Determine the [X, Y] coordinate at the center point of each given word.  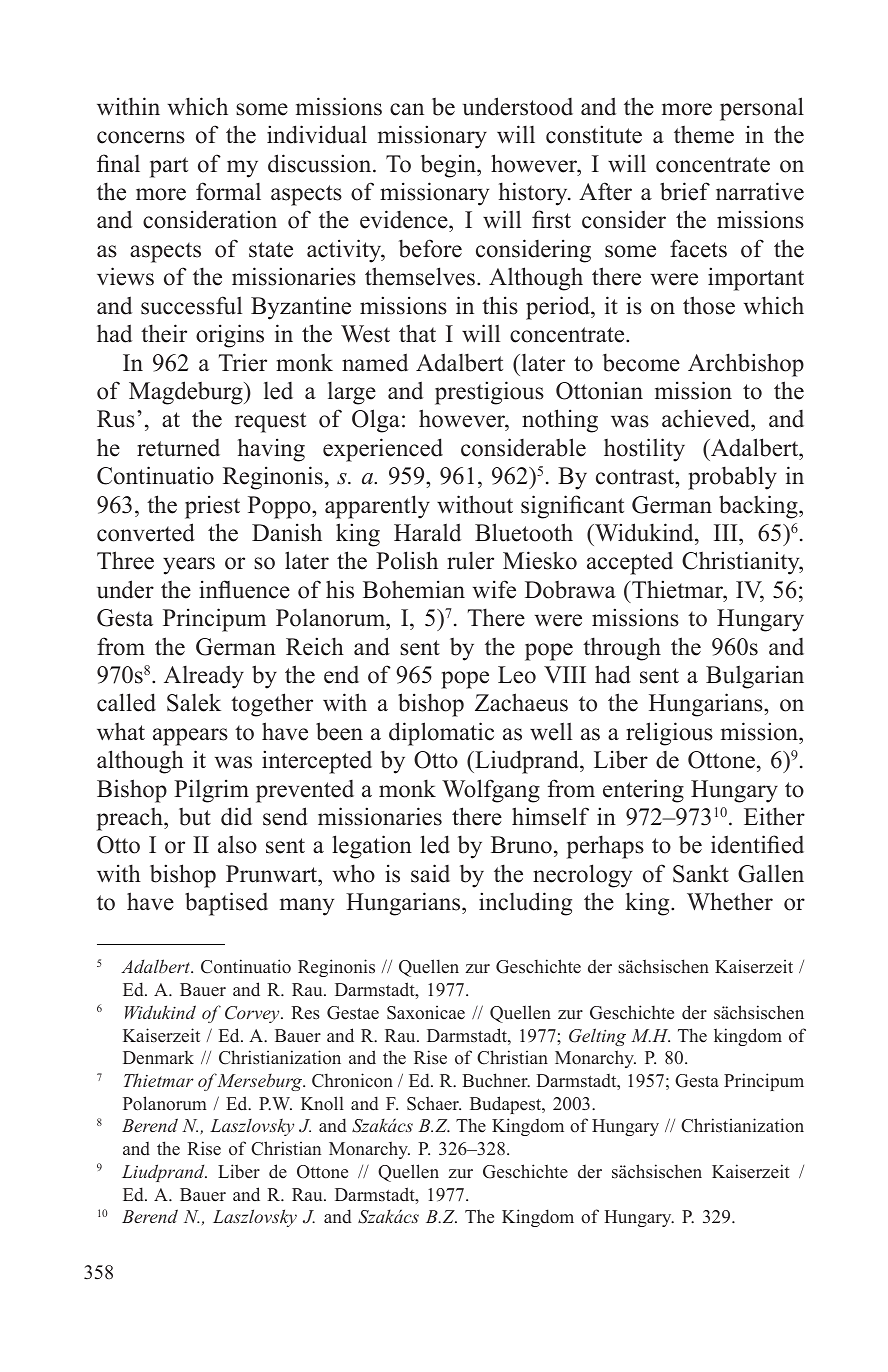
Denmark [158, 1058]
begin [449, 166]
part [169, 167]
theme [704, 135]
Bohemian [414, 589]
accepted [630, 563]
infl [215, 589]
